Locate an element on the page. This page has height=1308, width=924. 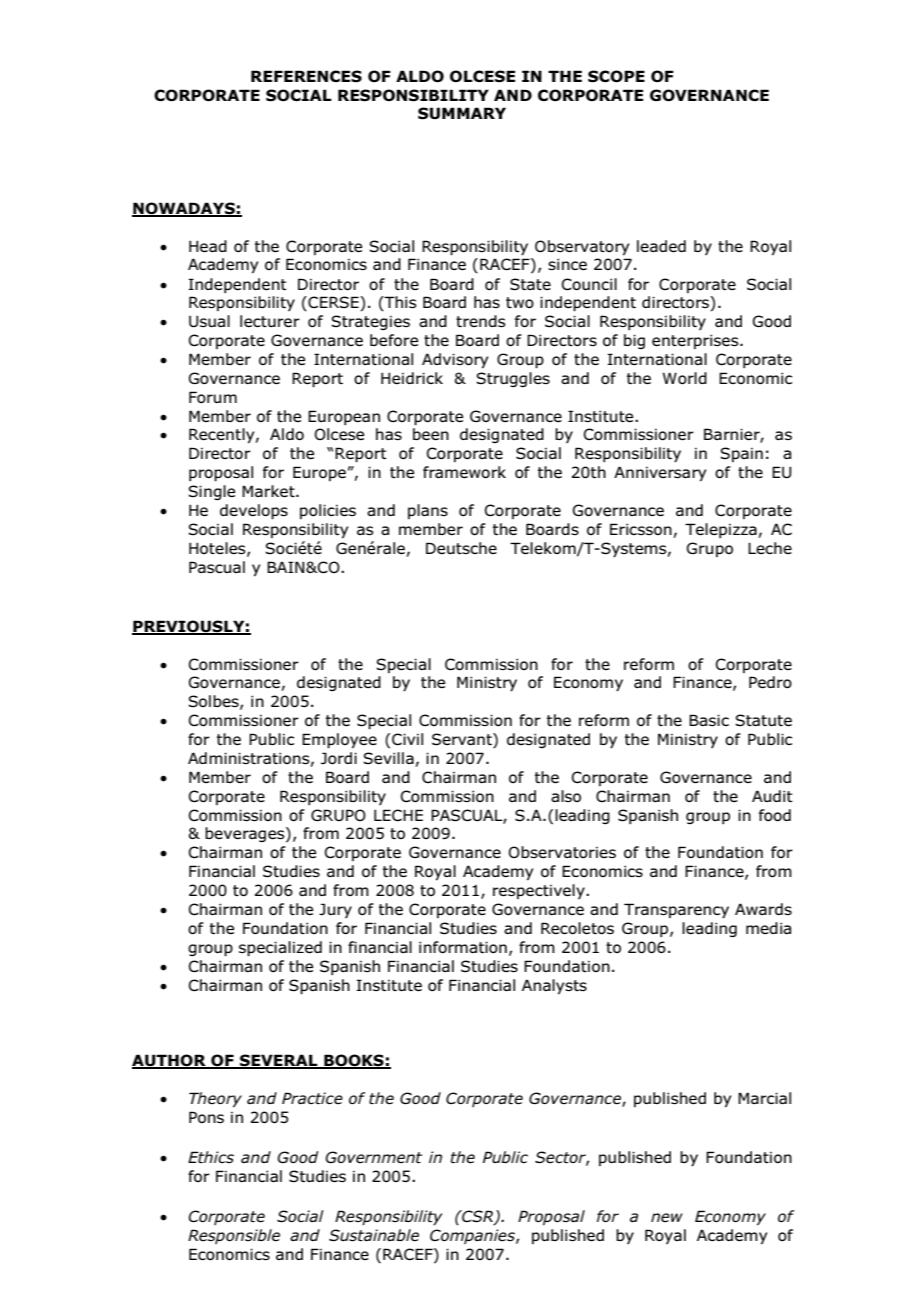
SCOPE is located at coordinates (616, 76).
